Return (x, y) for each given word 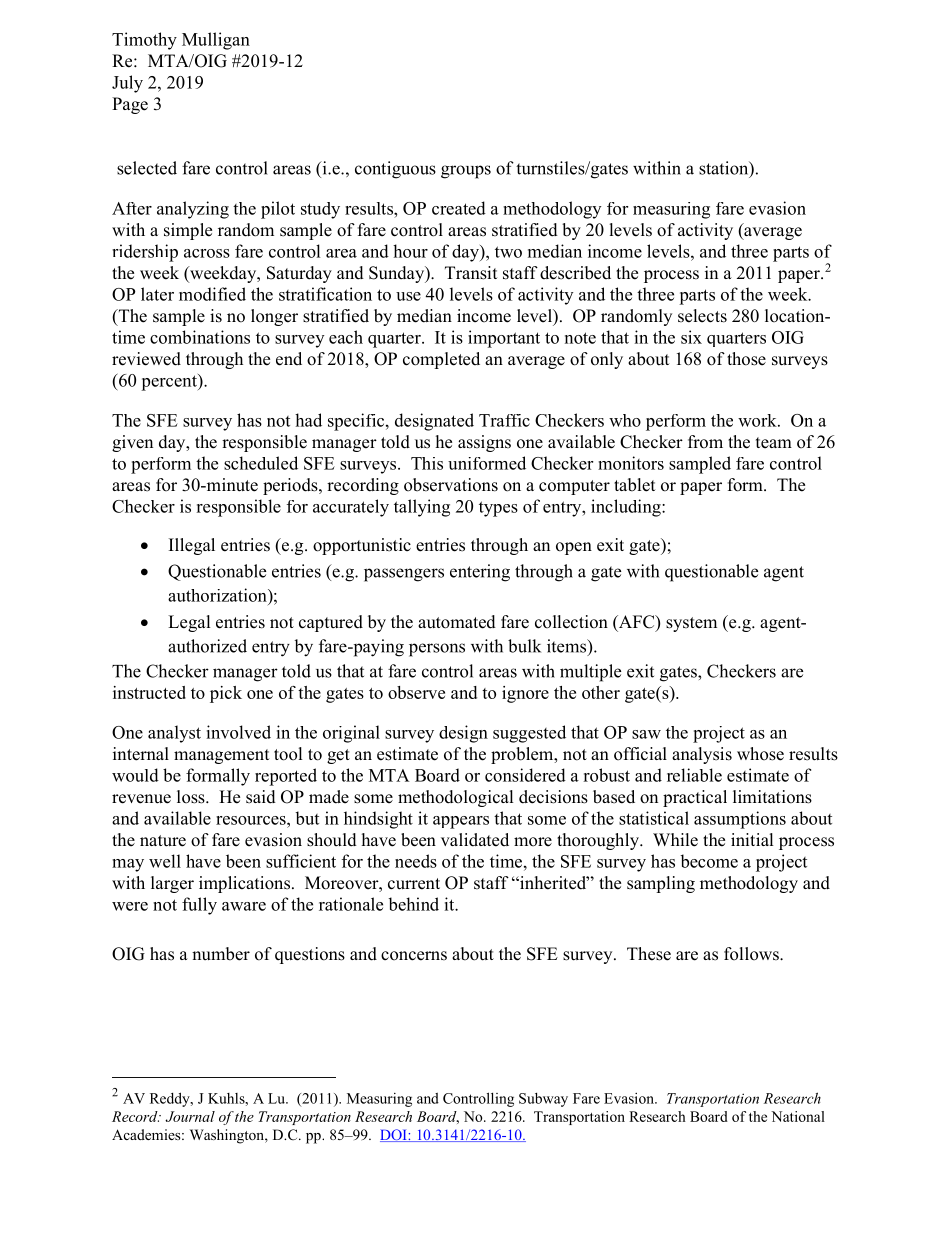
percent (170, 382)
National (798, 1116)
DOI (394, 1135)
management (221, 756)
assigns (484, 443)
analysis (702, 755)
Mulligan (216, 41)
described (575, 273)
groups (466, 172)
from (705, 442)
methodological (456, 798)
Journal (190, 1116)
